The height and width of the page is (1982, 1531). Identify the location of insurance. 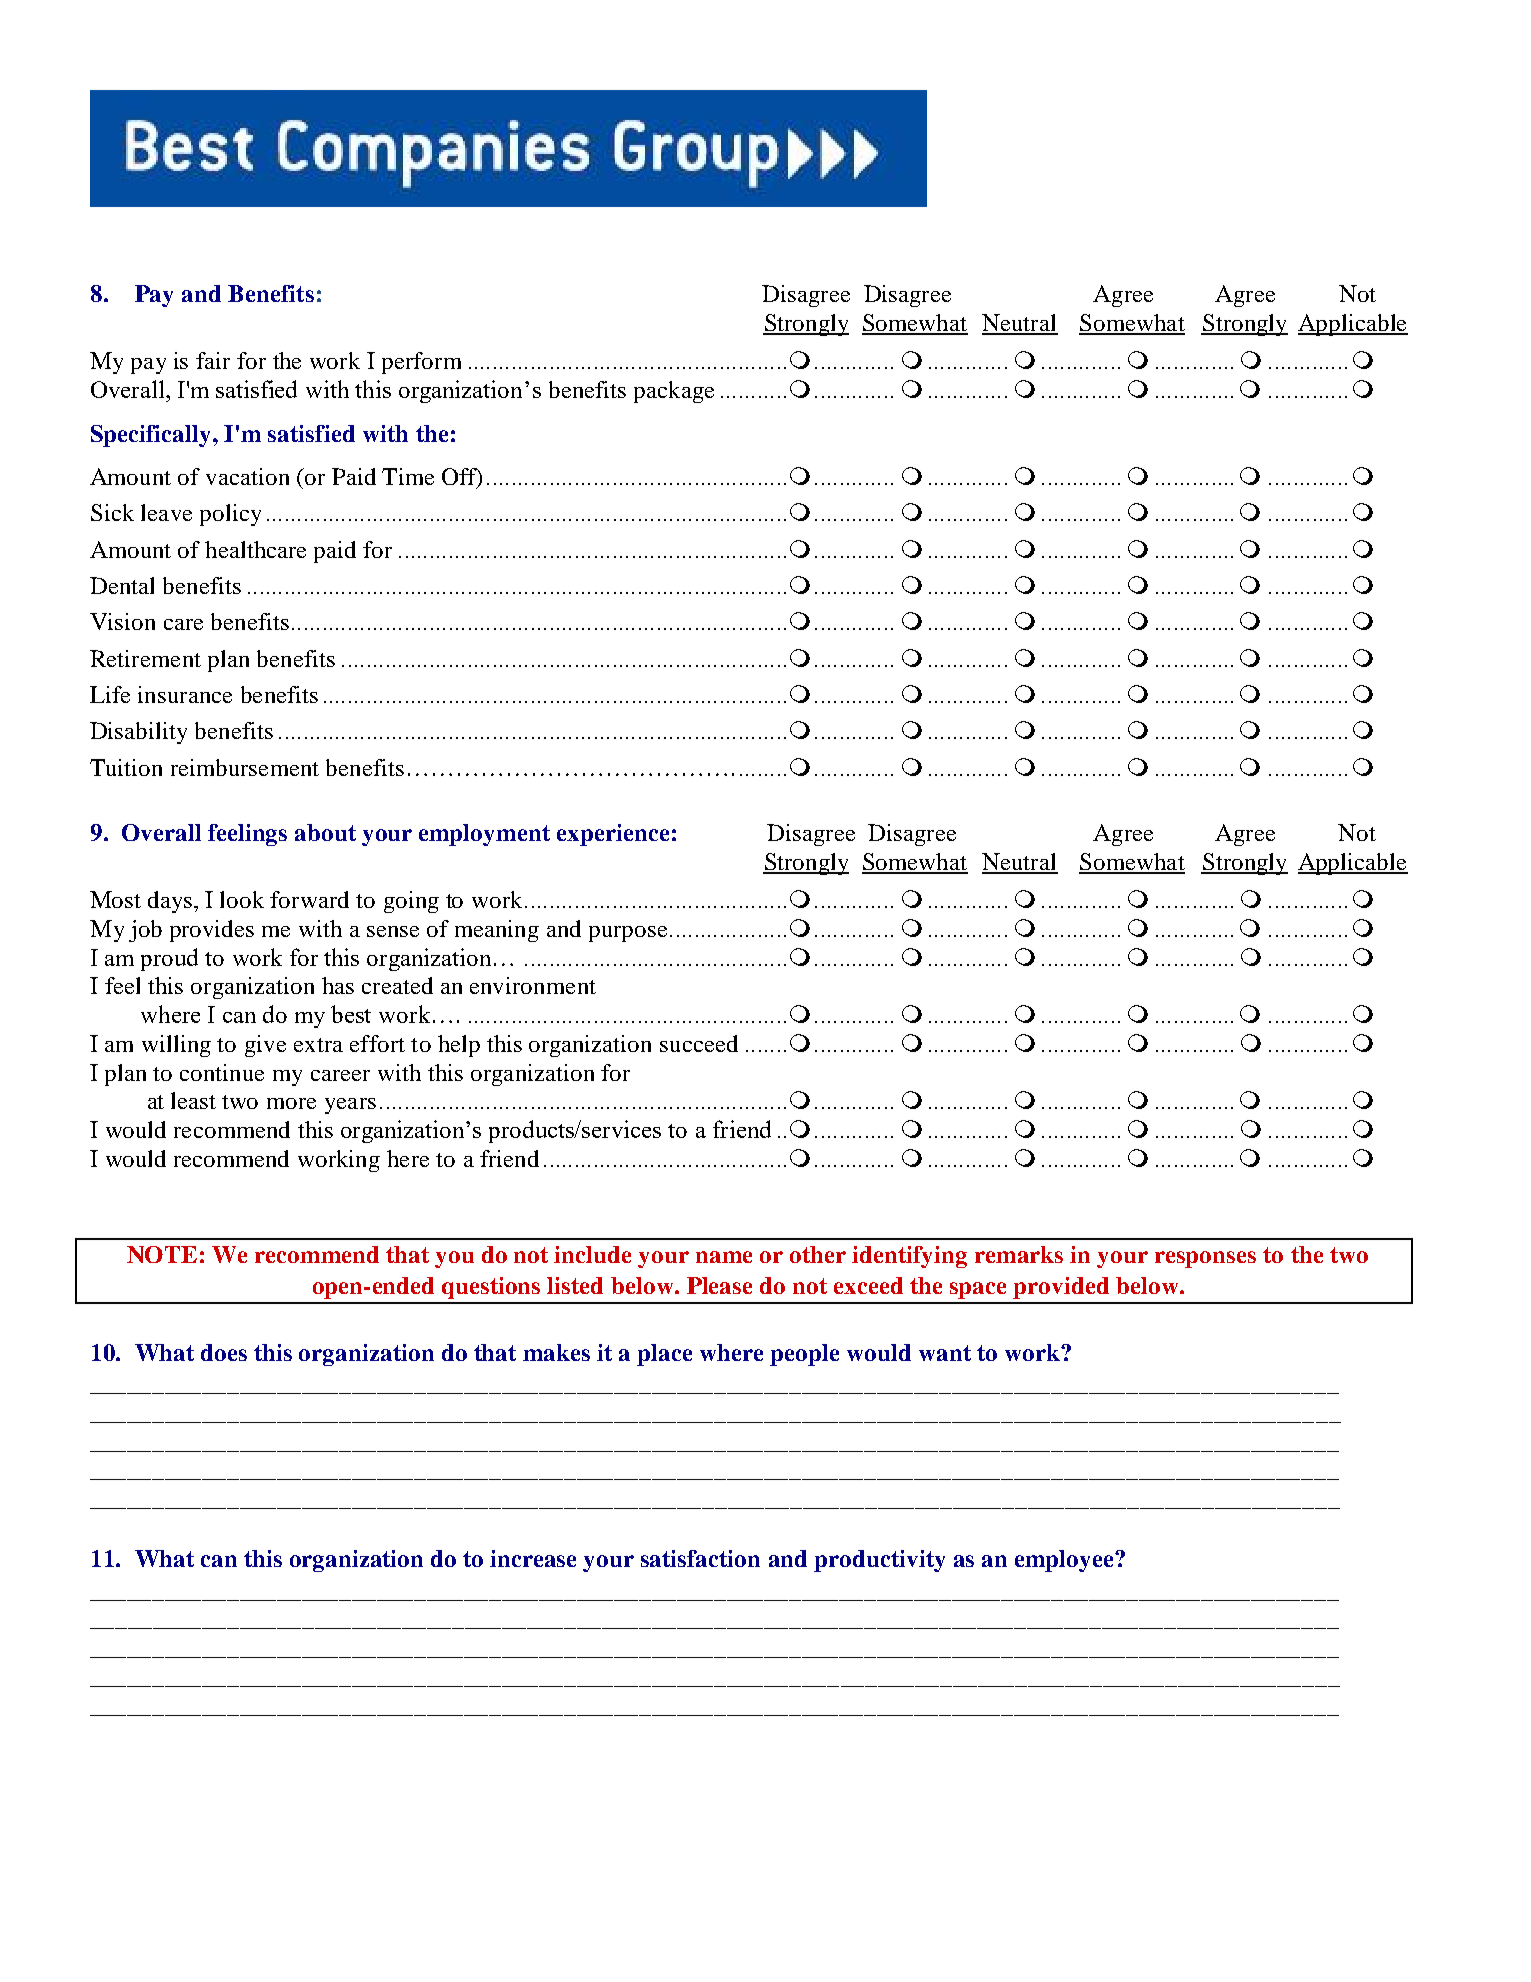
(185, 694).
